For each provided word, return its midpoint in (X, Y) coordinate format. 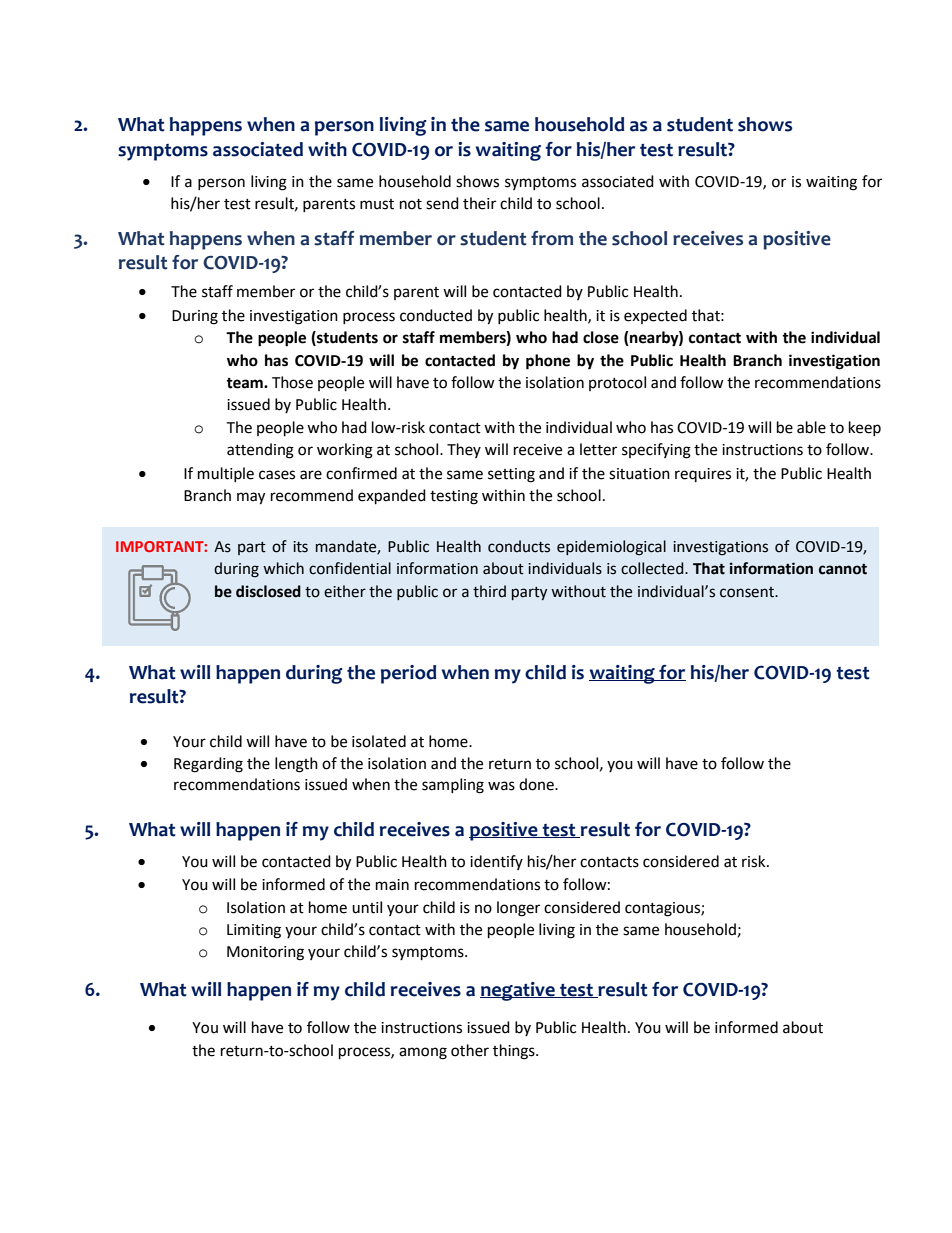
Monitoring (265, 953)
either (345, 591)
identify (496, 862)
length (296, 765)
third (489, 591)
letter (598, 449)
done (537, 784)
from (552, 238)
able (811, 427)
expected (655, 316)
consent (748, 592)
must (377, 204)
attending (260, 451)
